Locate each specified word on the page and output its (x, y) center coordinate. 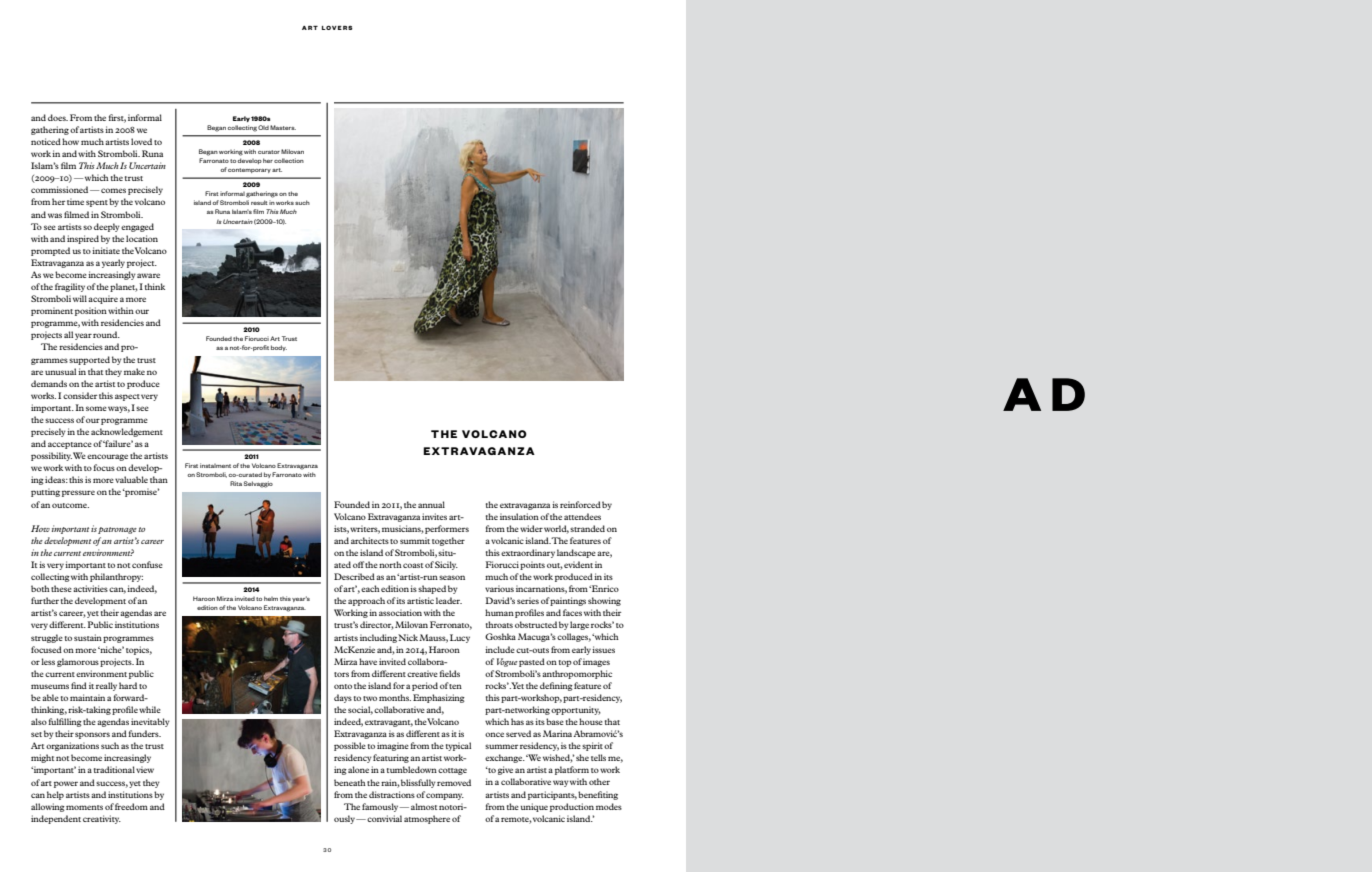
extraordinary (528, 553)
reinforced (580, 504)
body (279, 348)
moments (84, 807)
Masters (283, 127)
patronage (117, 530)
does (58, 117)
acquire (103, 299)
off (358, 564)
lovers (337, 27)
